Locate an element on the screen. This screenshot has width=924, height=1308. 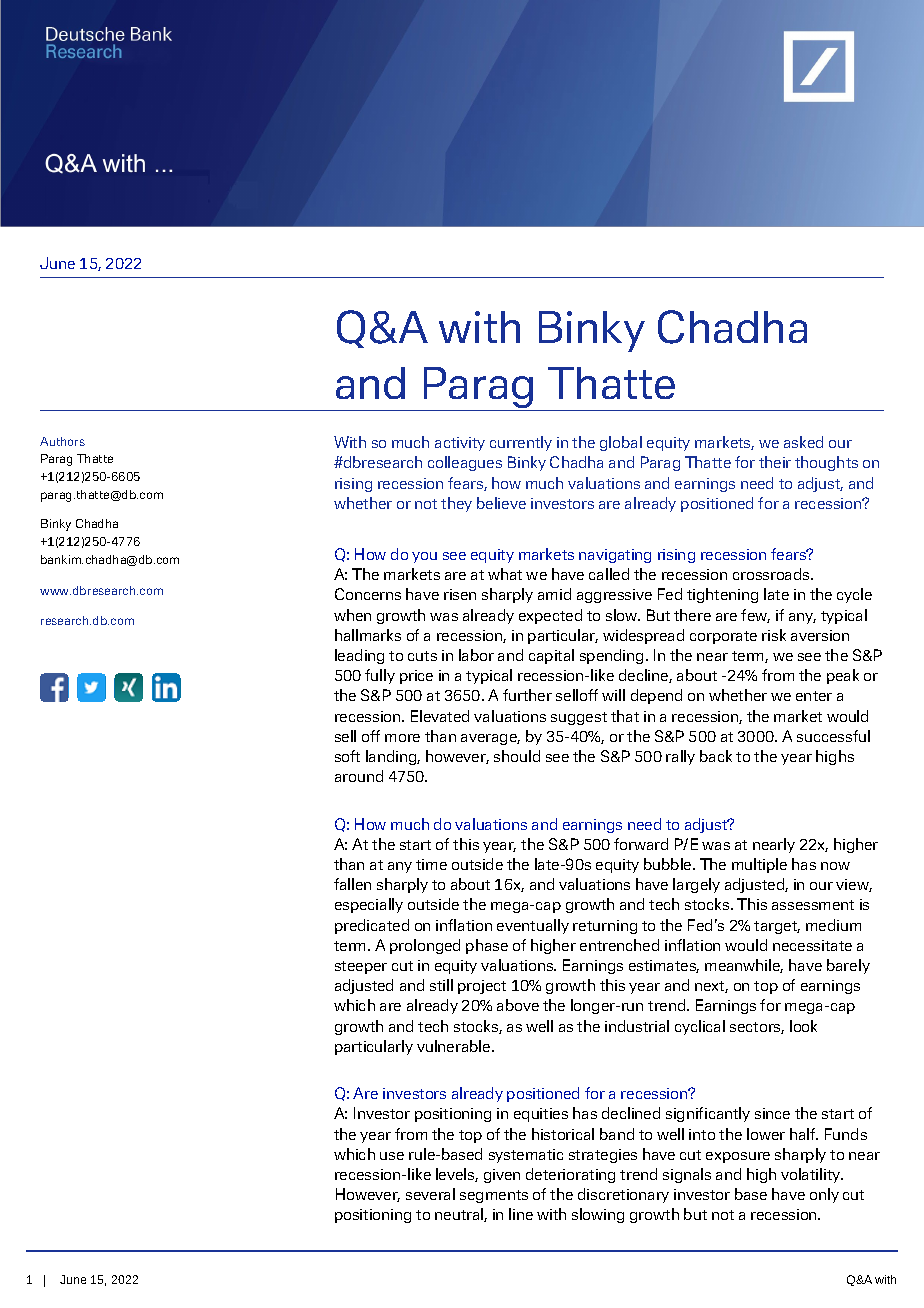
steeper is located at coordinates (361, 967).
